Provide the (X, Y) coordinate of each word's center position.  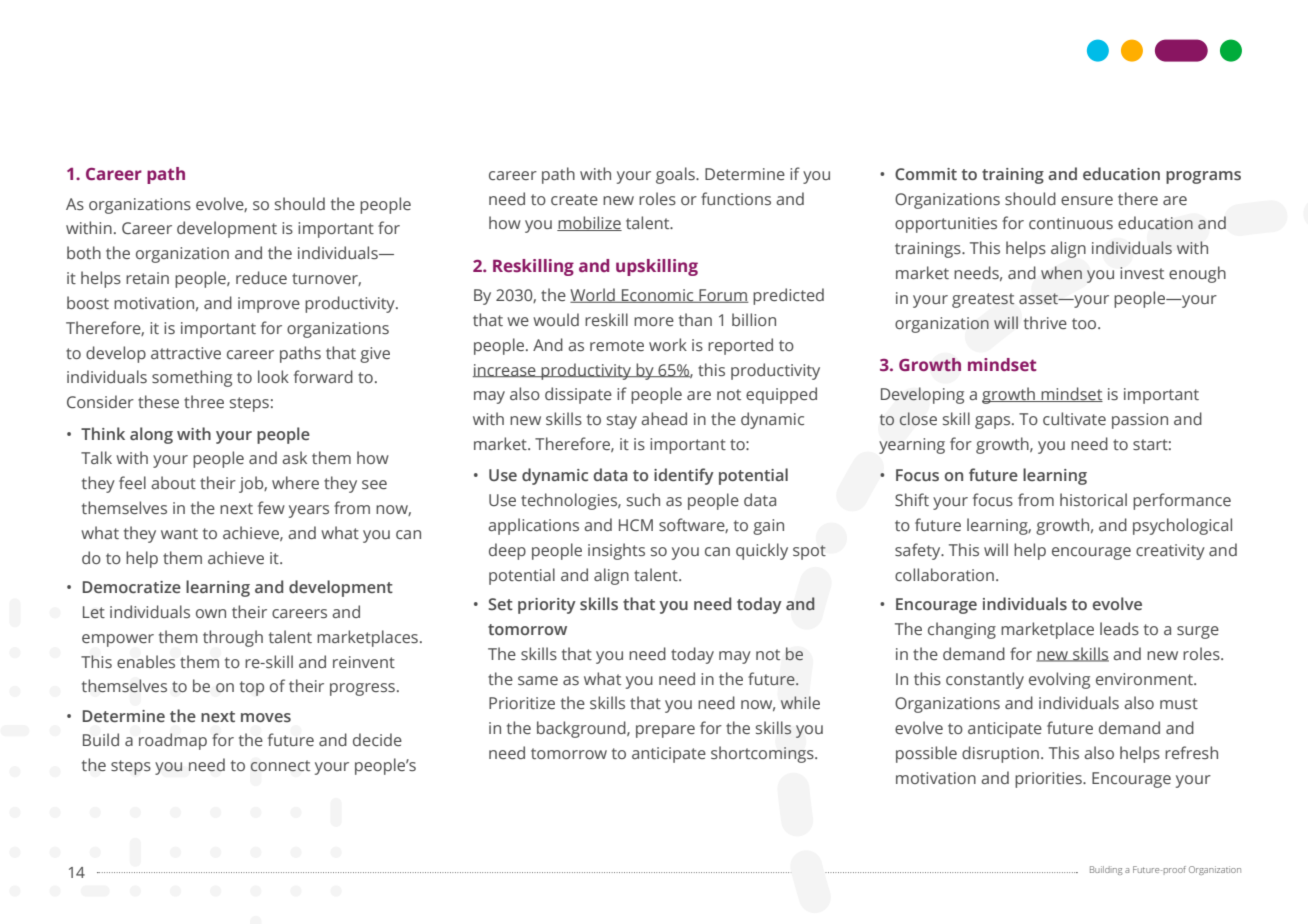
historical (1093, 499)
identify (684, 476)
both (84, 252)
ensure (1087, 200)
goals (676, 175)
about (173, 482)
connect (280, 766)
